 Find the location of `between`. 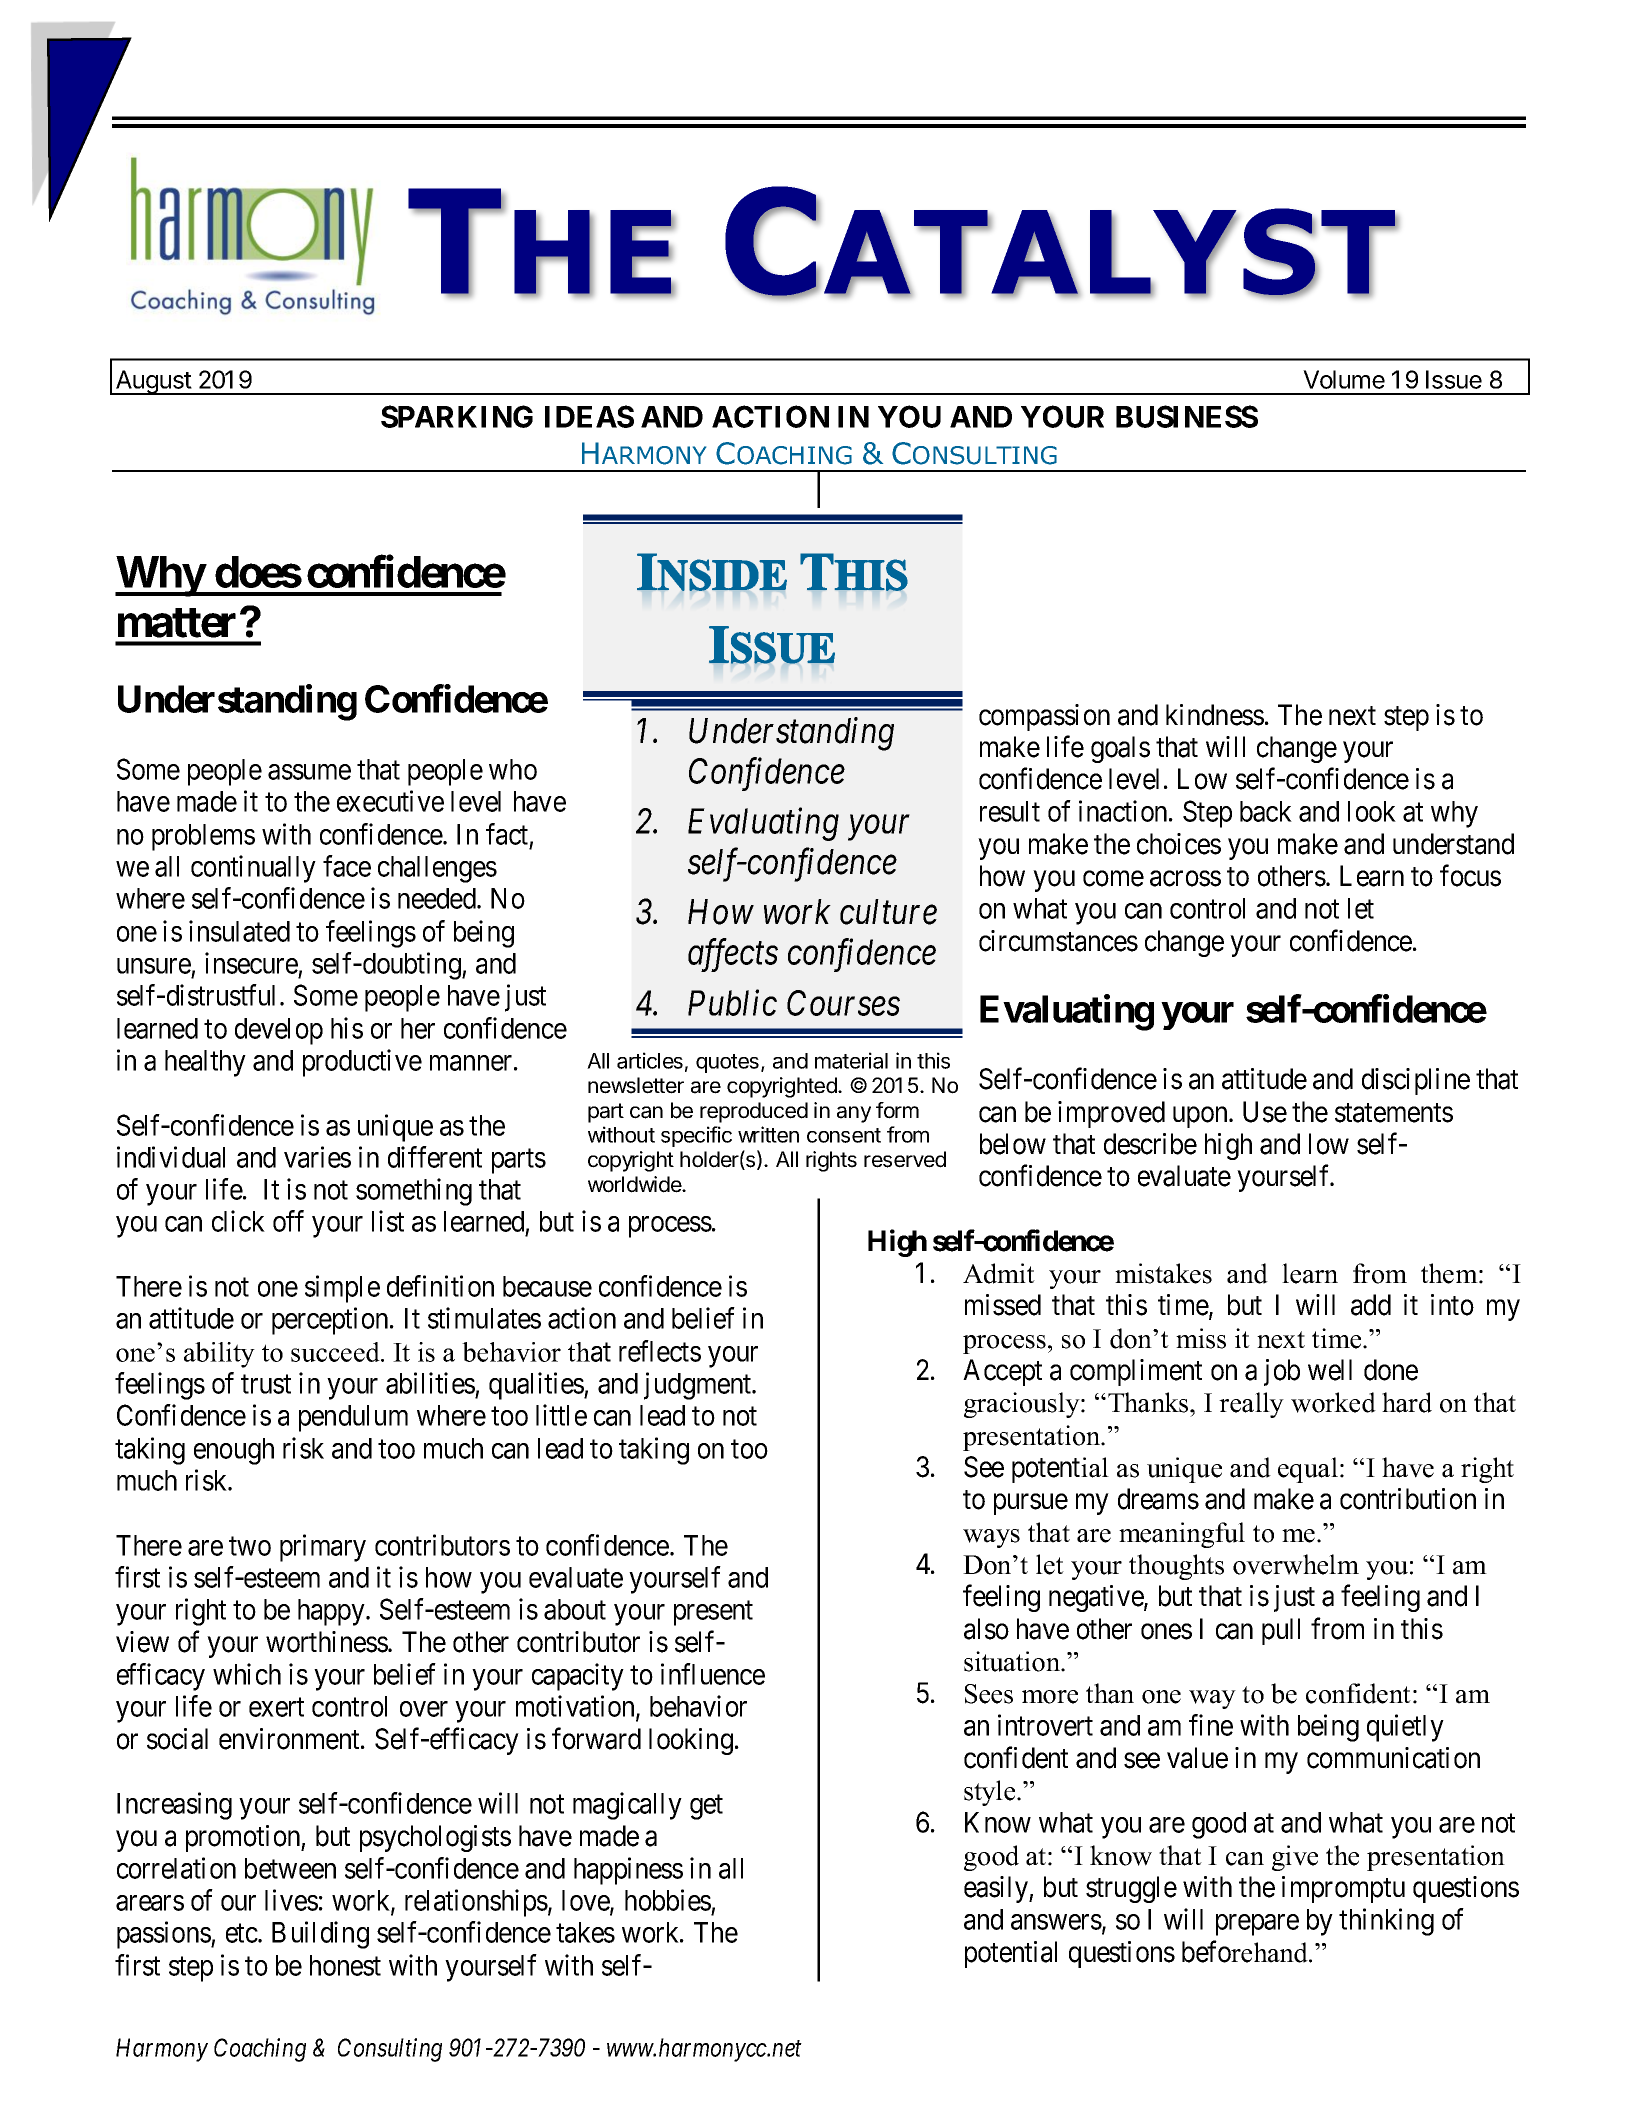

between is located at coordinates (290, 1868).
